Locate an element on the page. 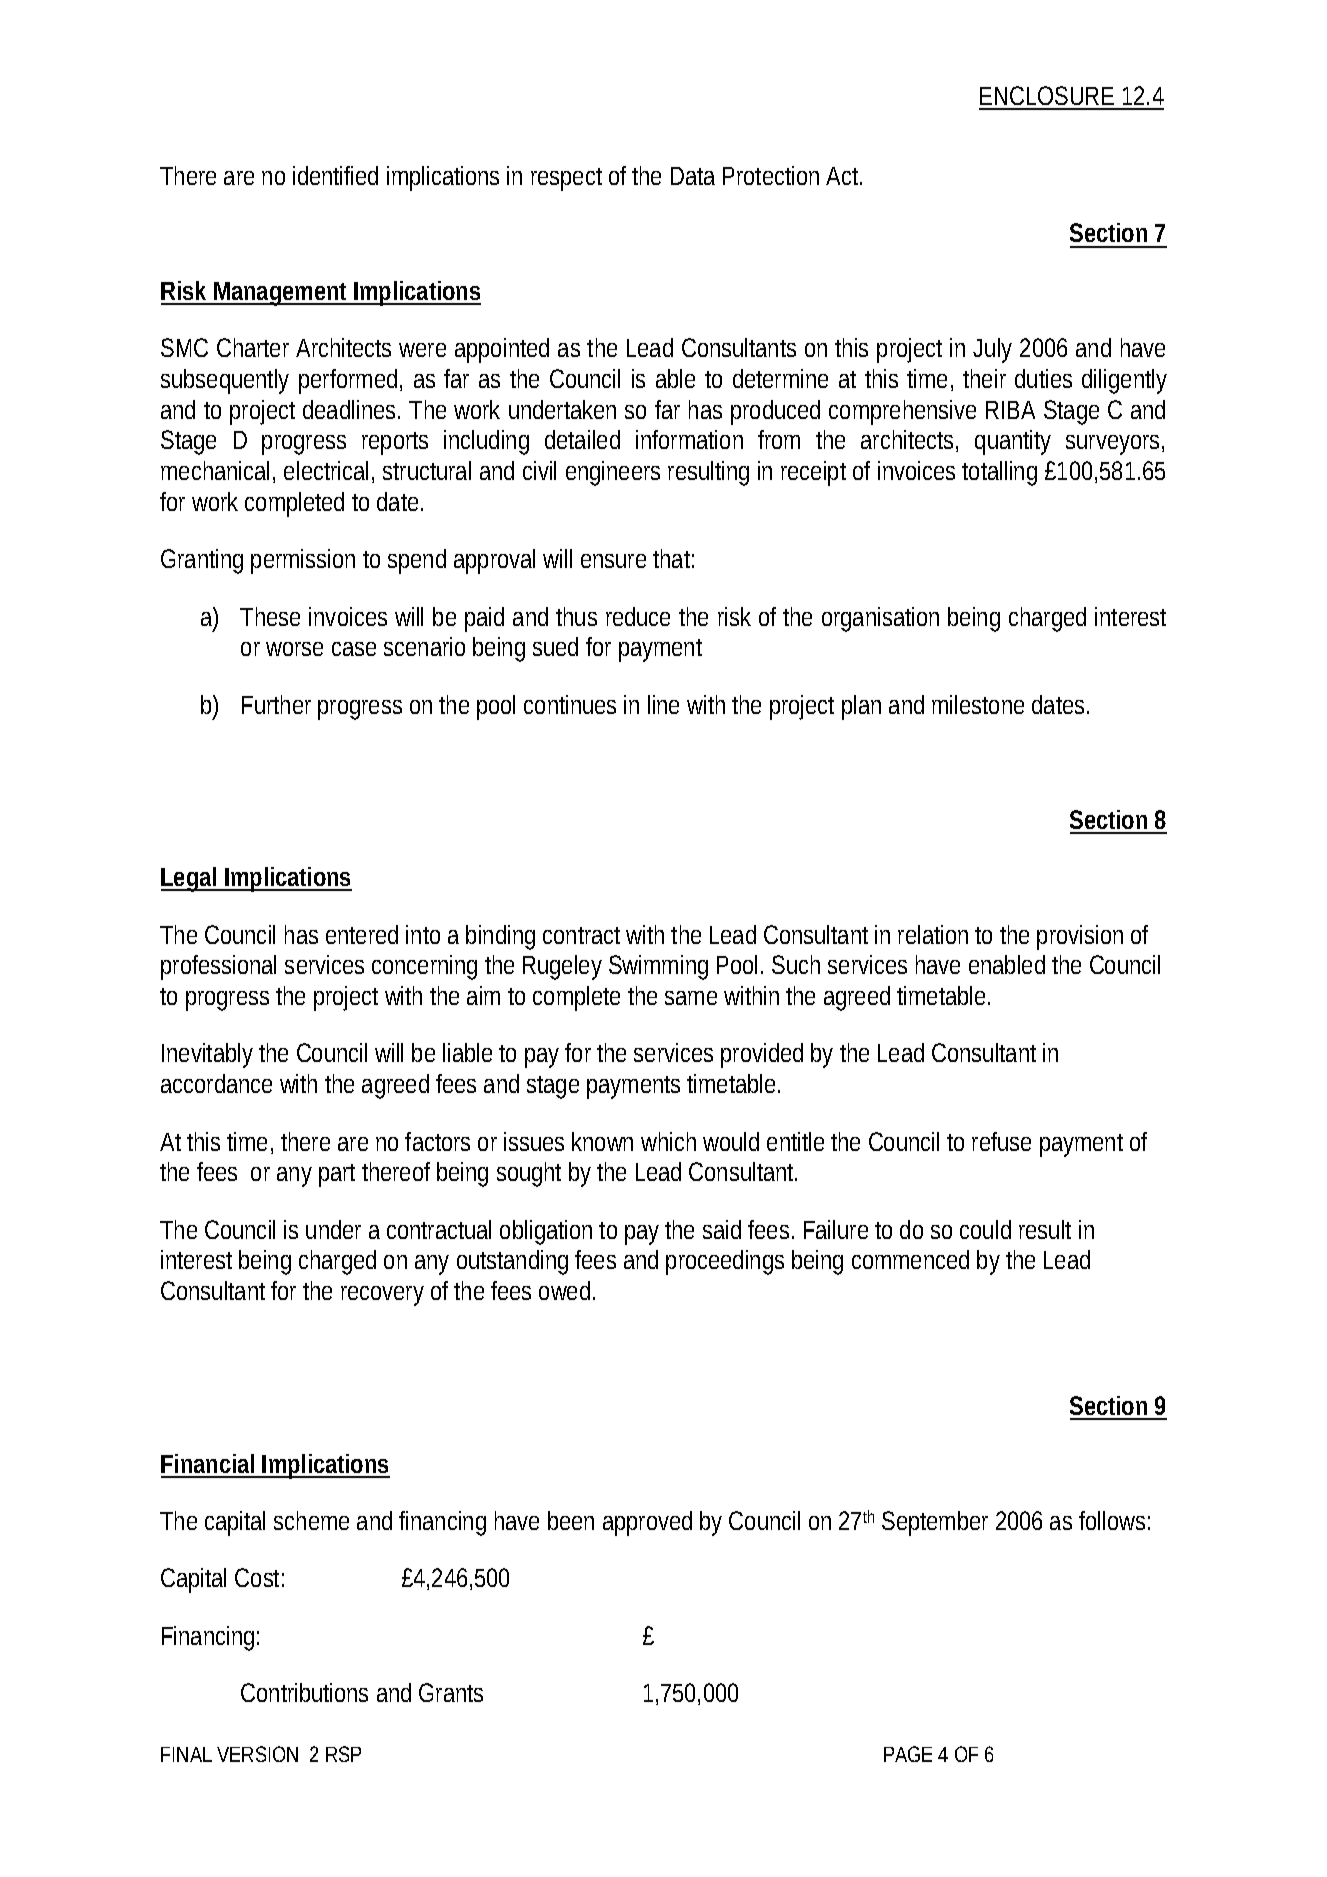  PAGE is located at coordinates (908, 1754).
